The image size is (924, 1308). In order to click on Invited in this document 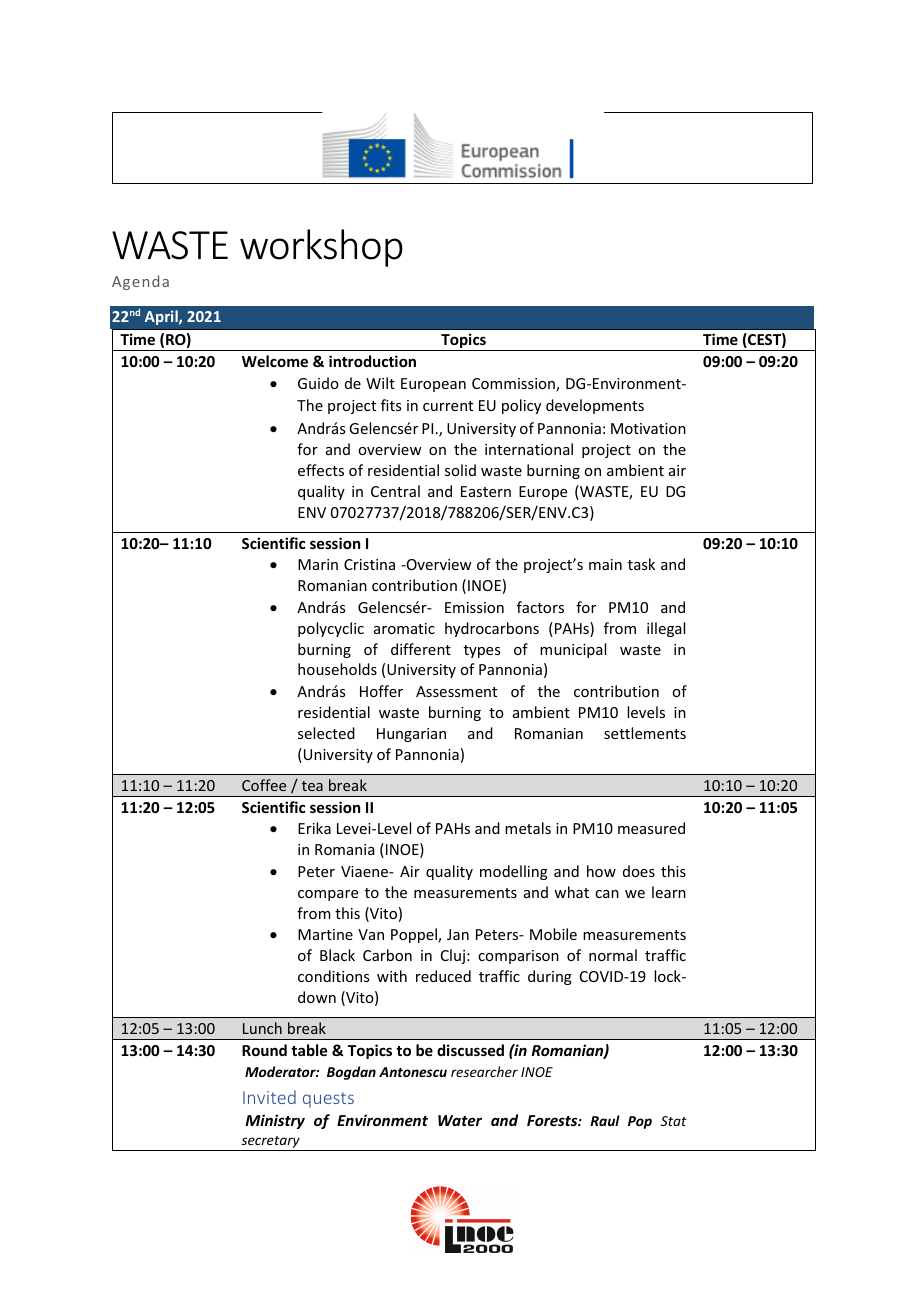, I will do `click(269, 1097)`.
